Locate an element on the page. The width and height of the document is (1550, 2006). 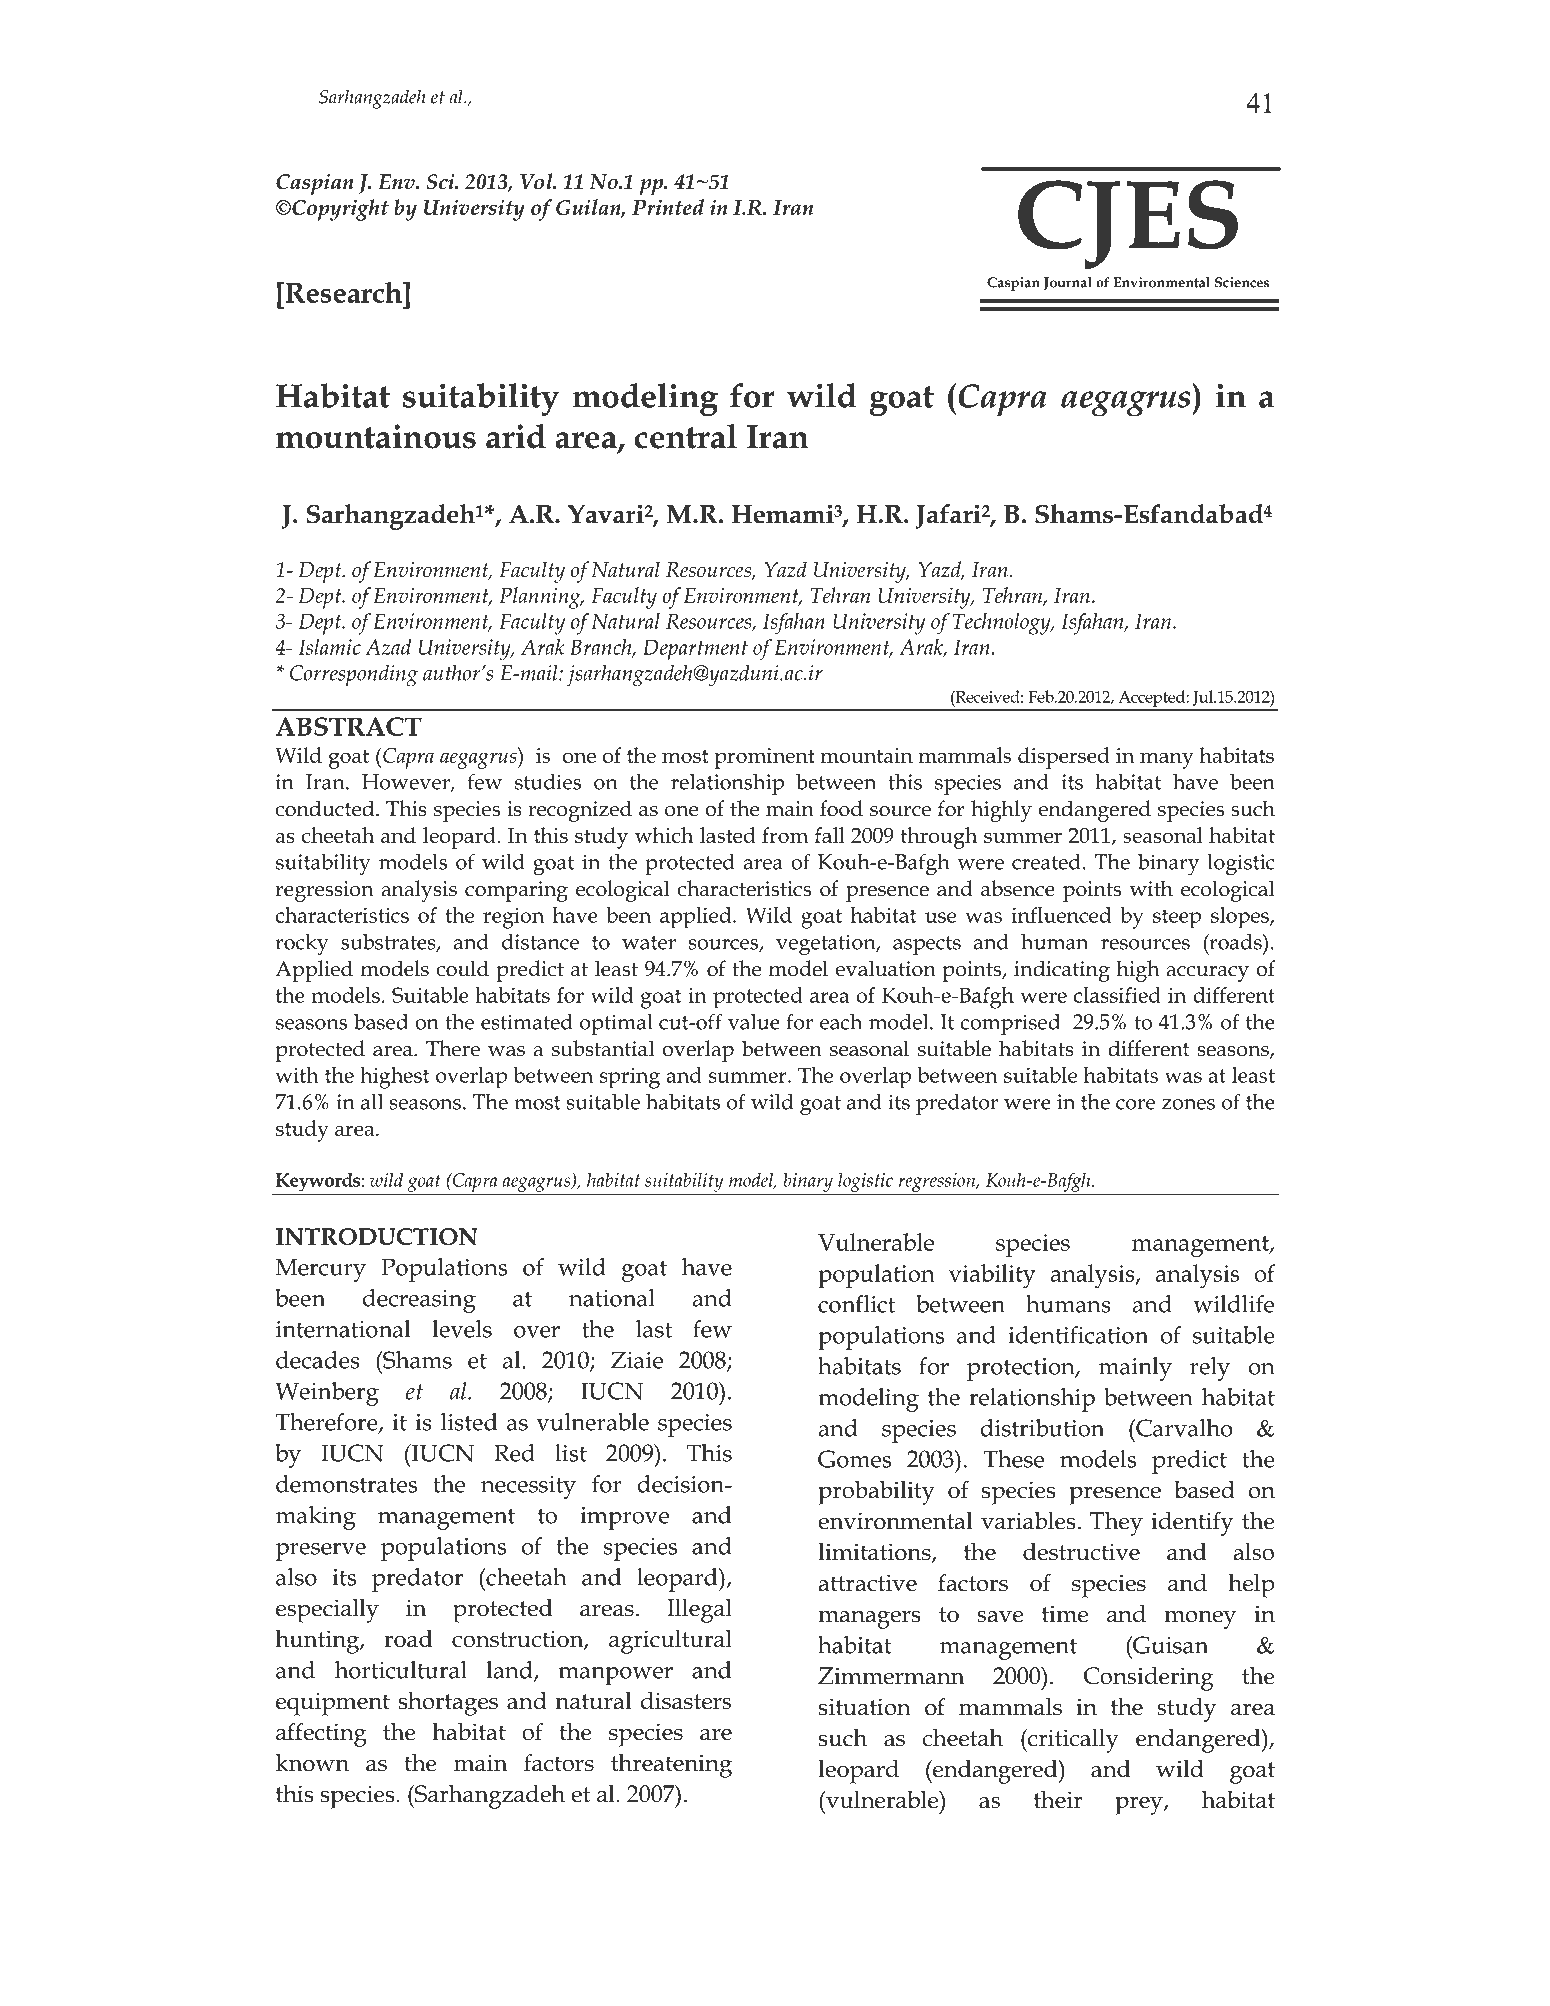
could is located at coordinates (462, 968).
